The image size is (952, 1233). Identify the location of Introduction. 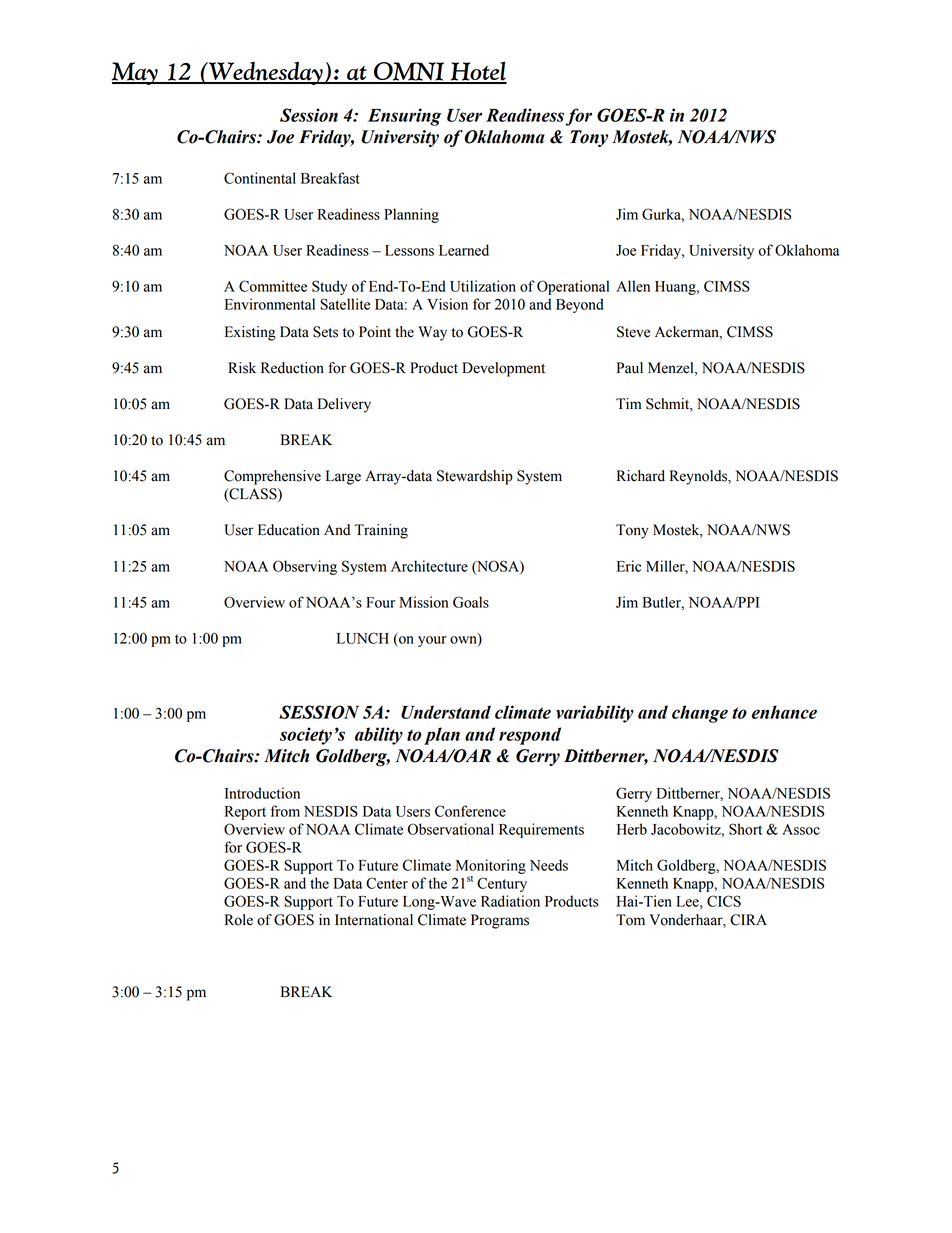
(262, 793).
